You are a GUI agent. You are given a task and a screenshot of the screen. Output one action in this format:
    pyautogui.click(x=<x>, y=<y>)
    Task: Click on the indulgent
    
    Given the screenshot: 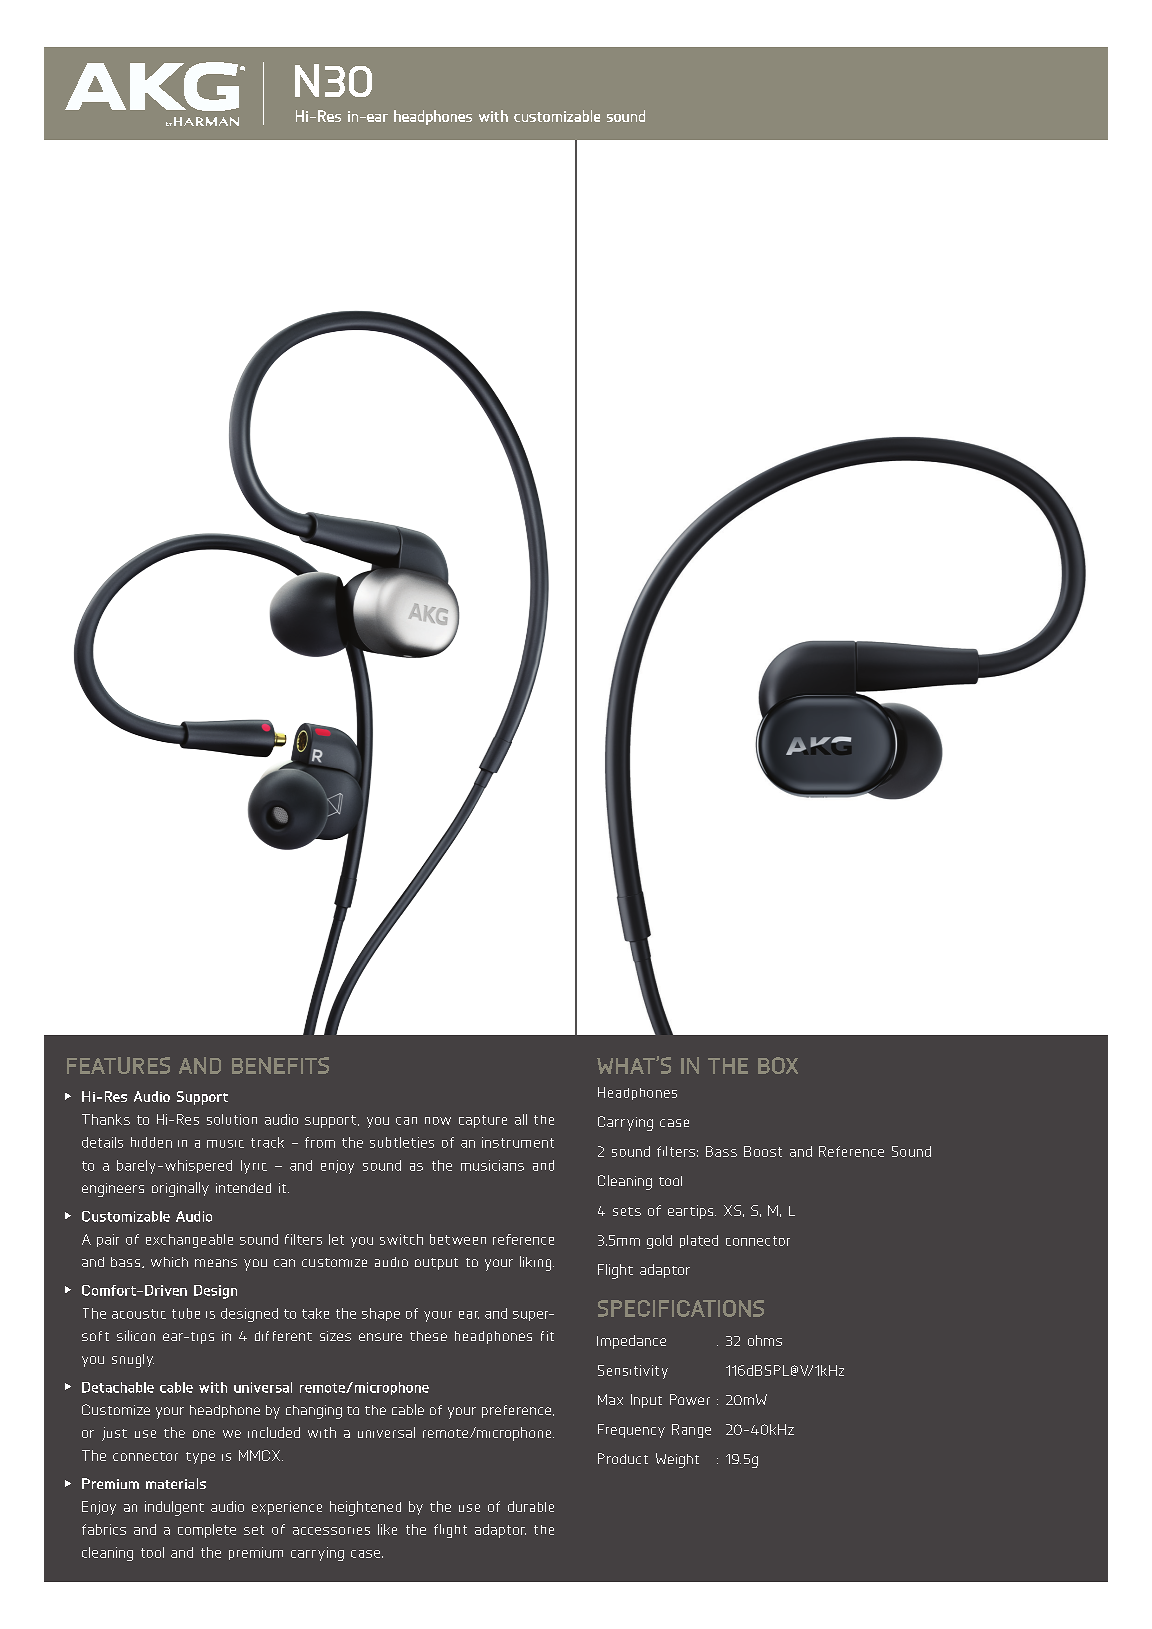 What is the action you would take?
    pyautogui.click(x=174, y=1508)
